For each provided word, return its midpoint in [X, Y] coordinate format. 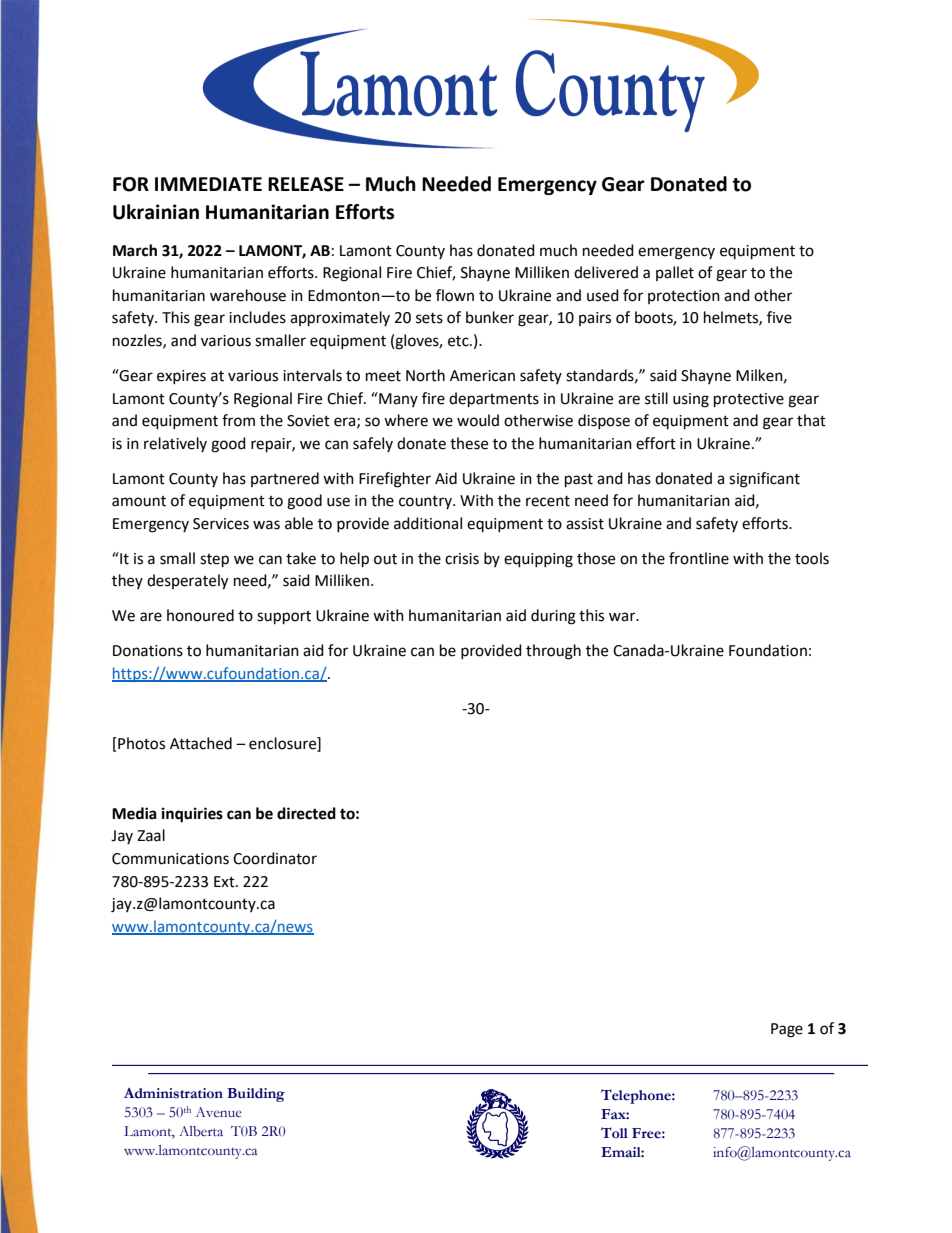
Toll [614, 1133]
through [553, 652]
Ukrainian [156, 212]
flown [455, 295]
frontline [699, 558]
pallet [675, 273]
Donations [148, 651]
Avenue [219, 1112]
